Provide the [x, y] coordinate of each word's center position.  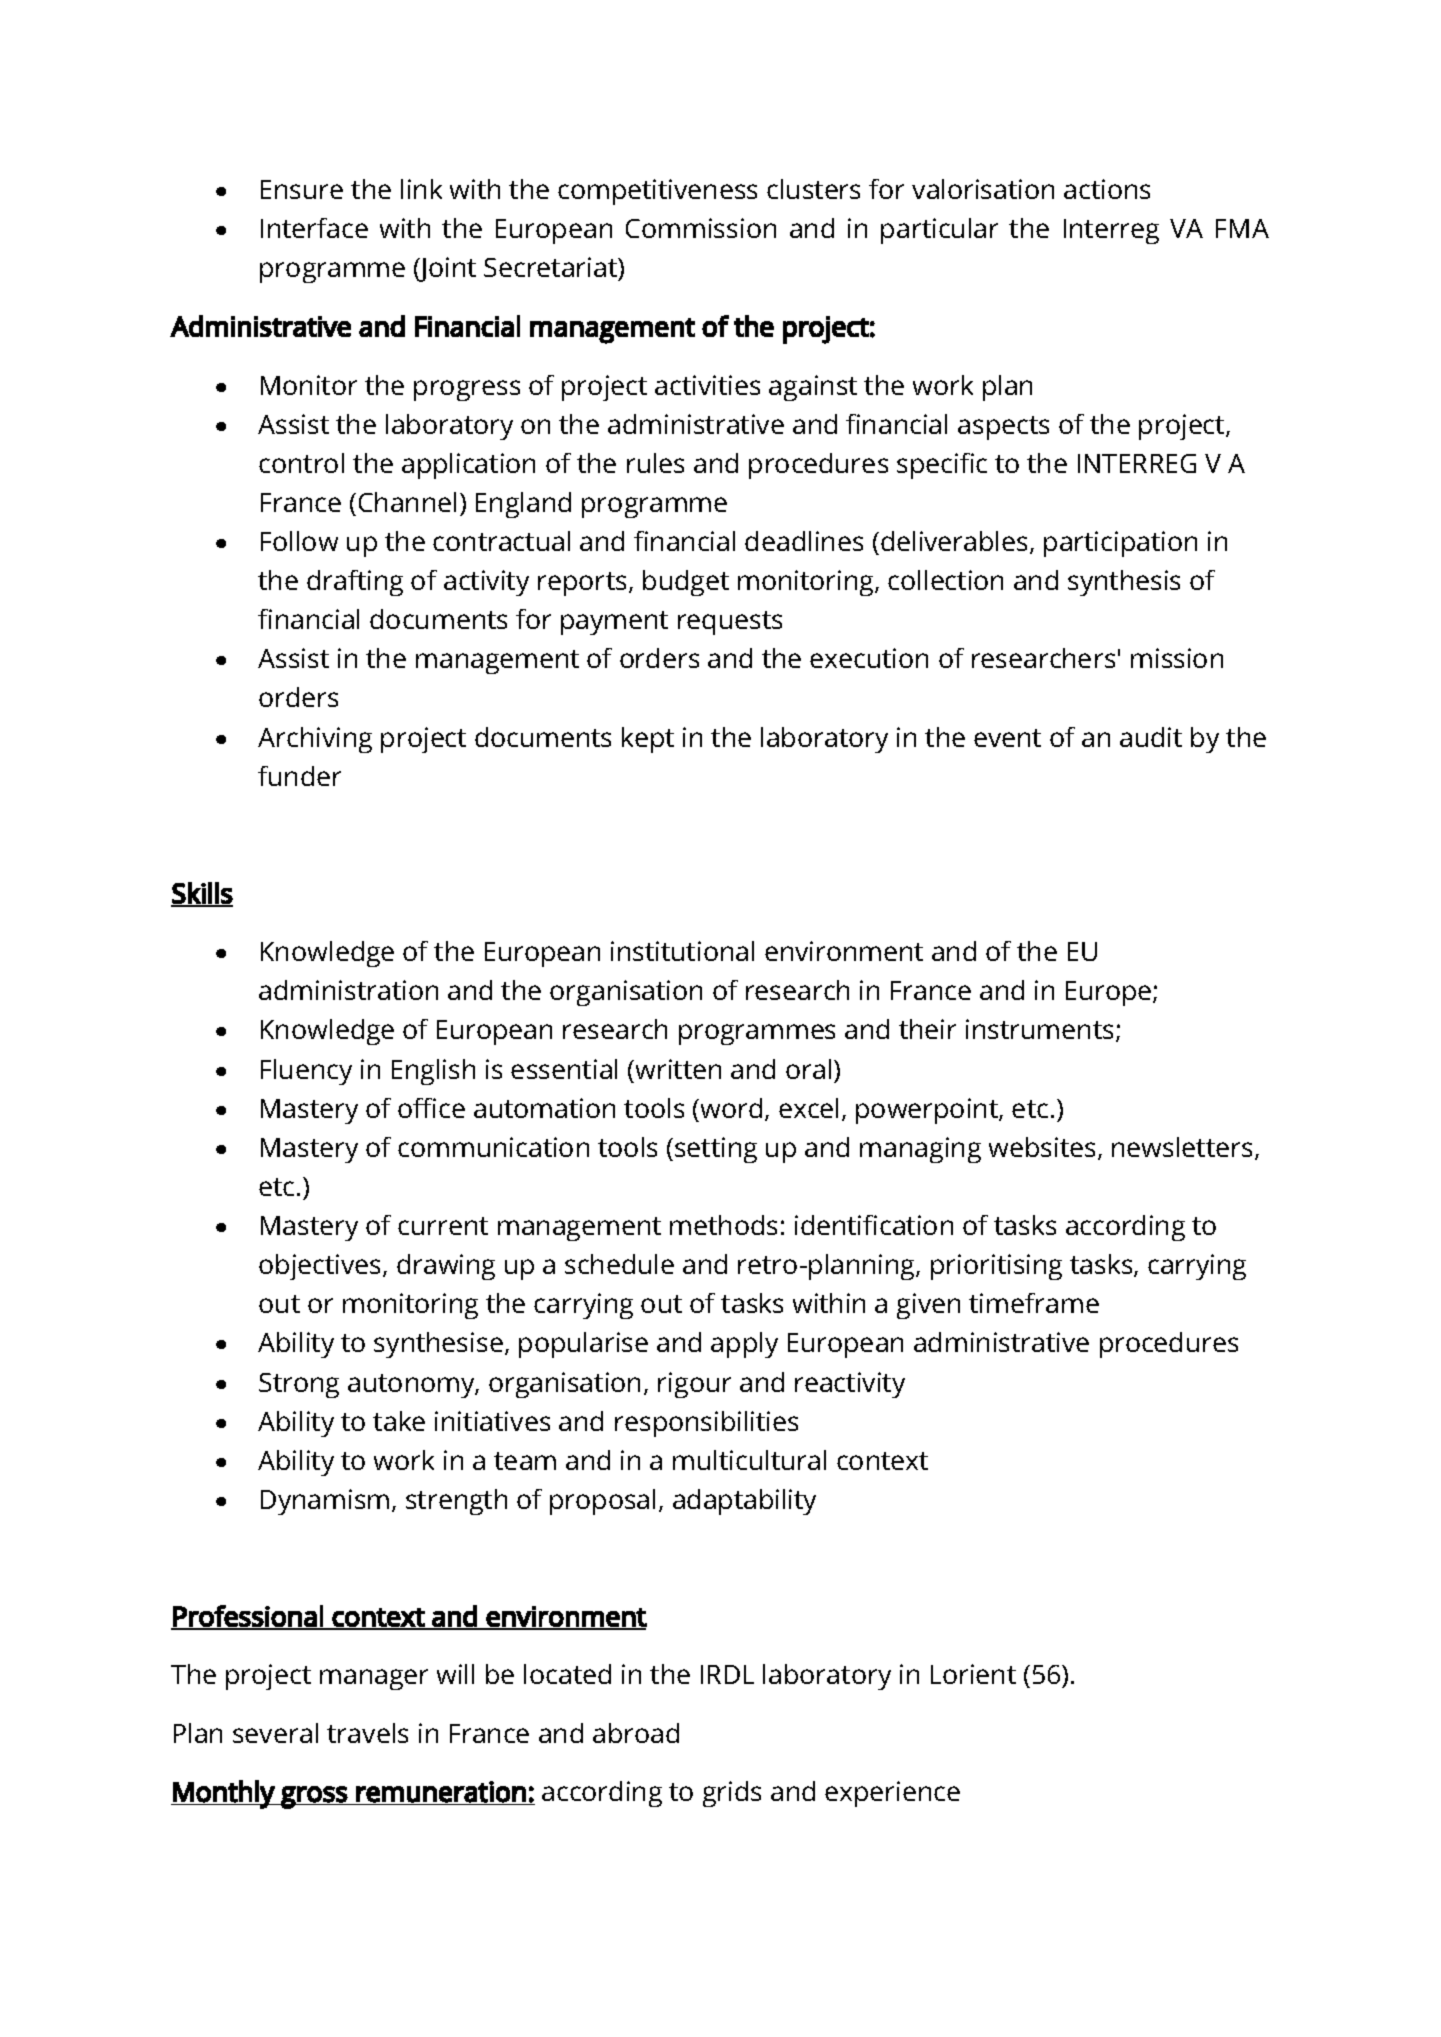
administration [348, 990]
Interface [314, 228]
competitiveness [657, 192]
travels [367, 1733]
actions [1107, 189]
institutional [682, 951]
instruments [1039, 1029]
